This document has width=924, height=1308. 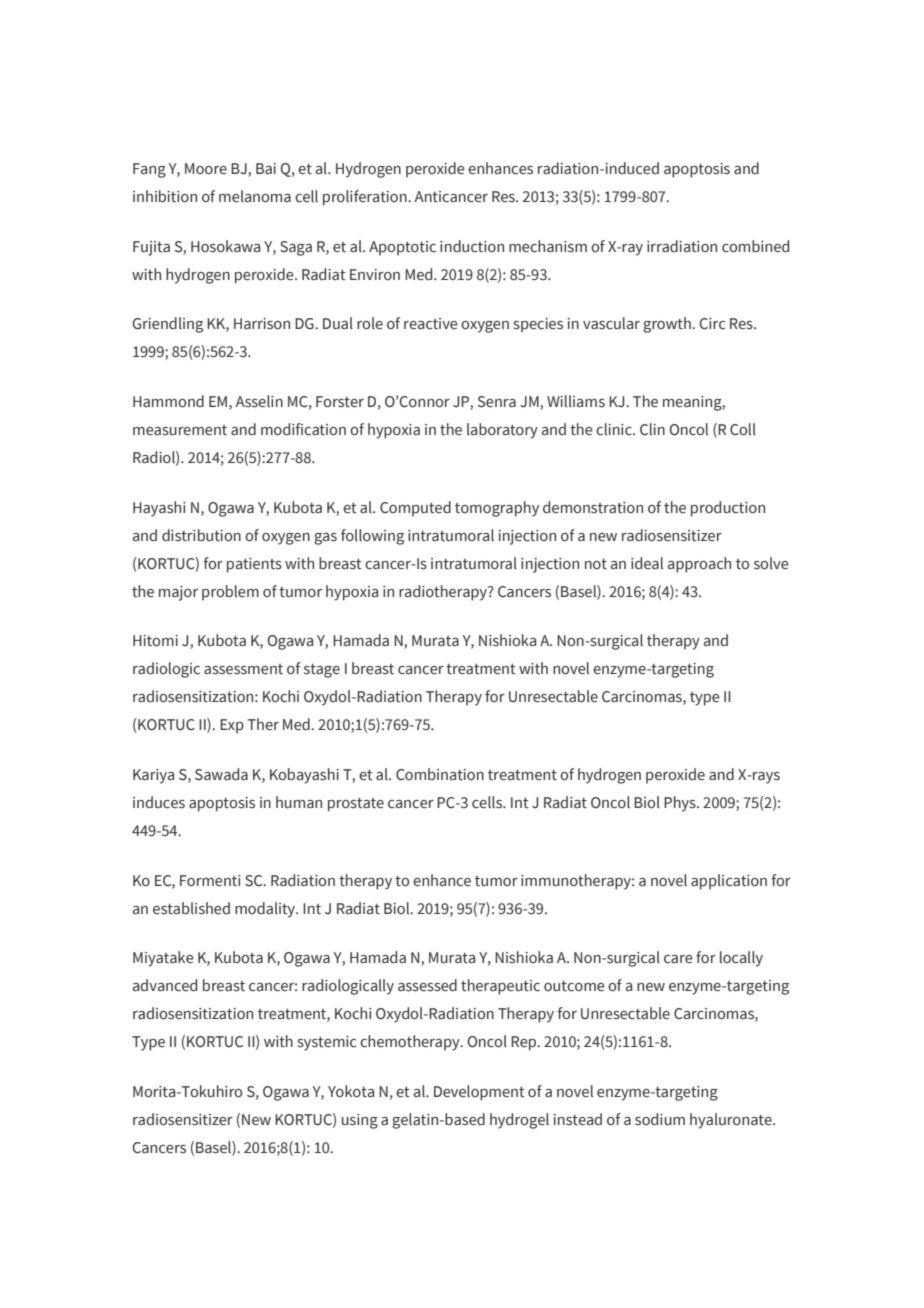 I want to click on melanoma, so click(x=255, y=196).
